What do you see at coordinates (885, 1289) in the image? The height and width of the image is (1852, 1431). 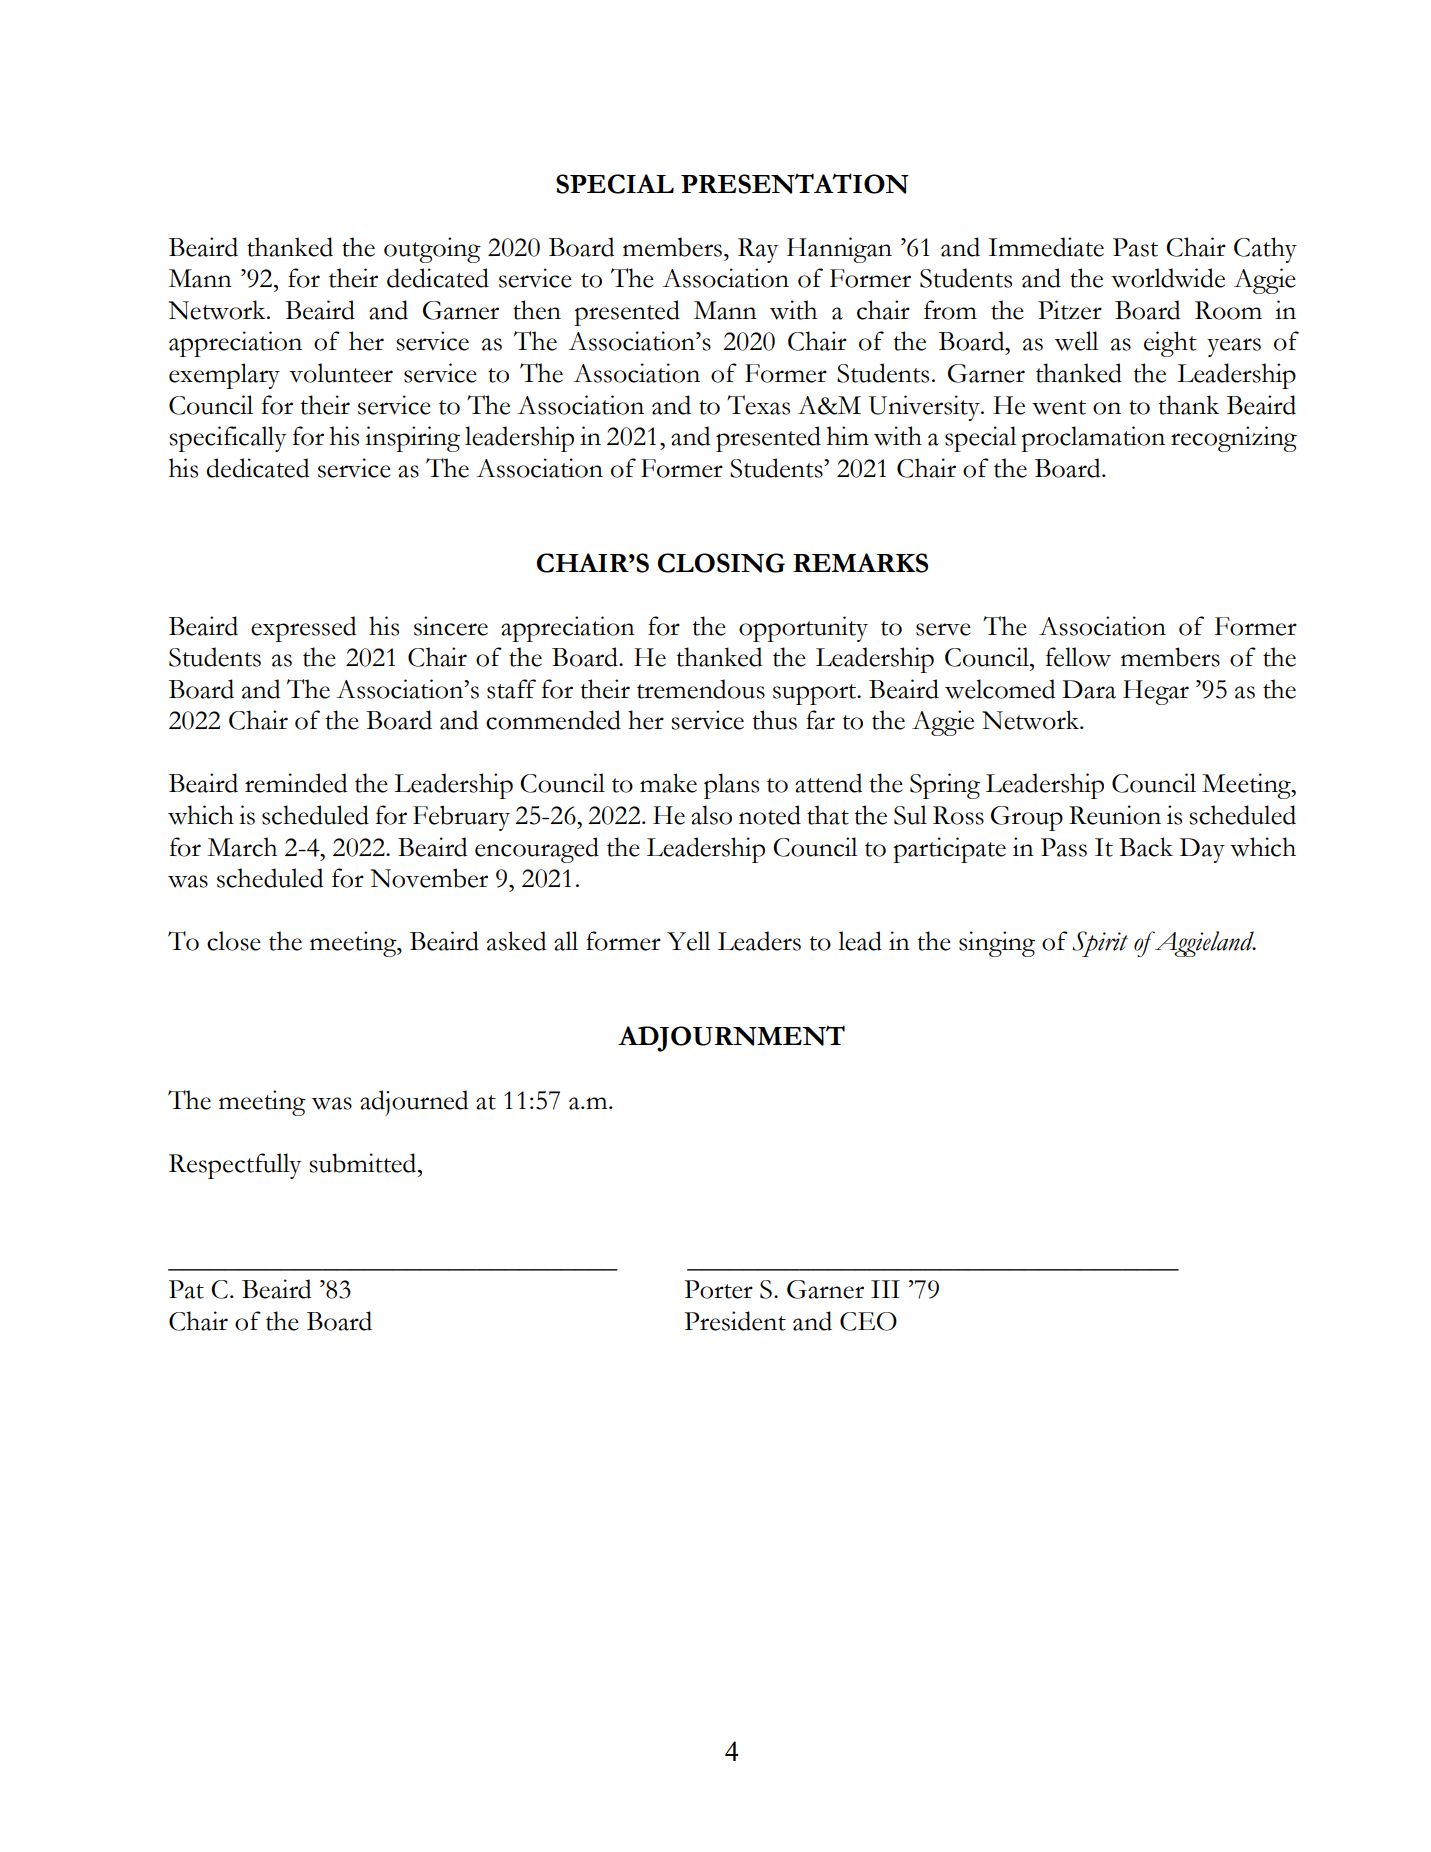 I see `III` at bounding box center [885, 1289].
